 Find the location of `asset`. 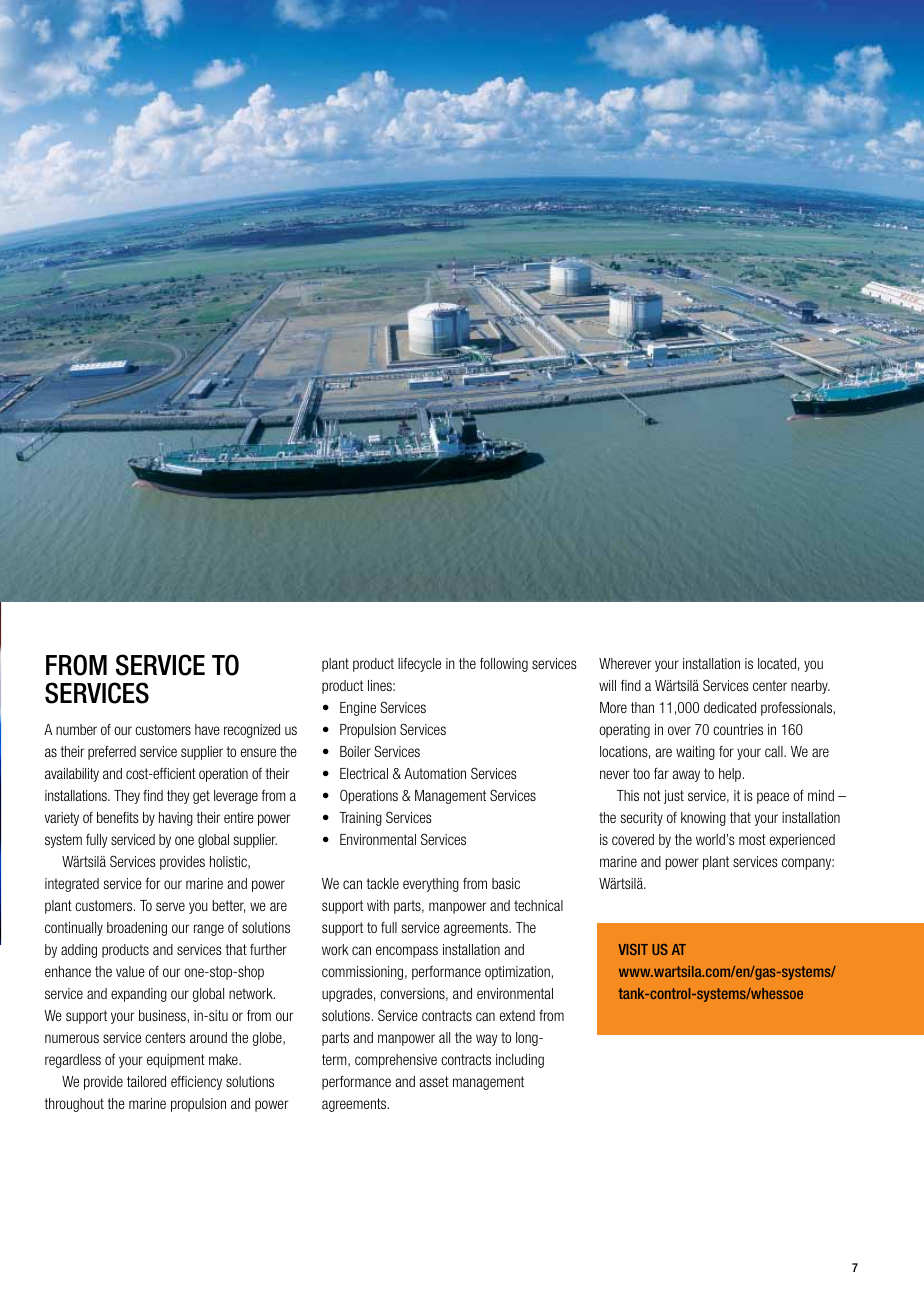

asset is located at coordinates (434, 1081).
